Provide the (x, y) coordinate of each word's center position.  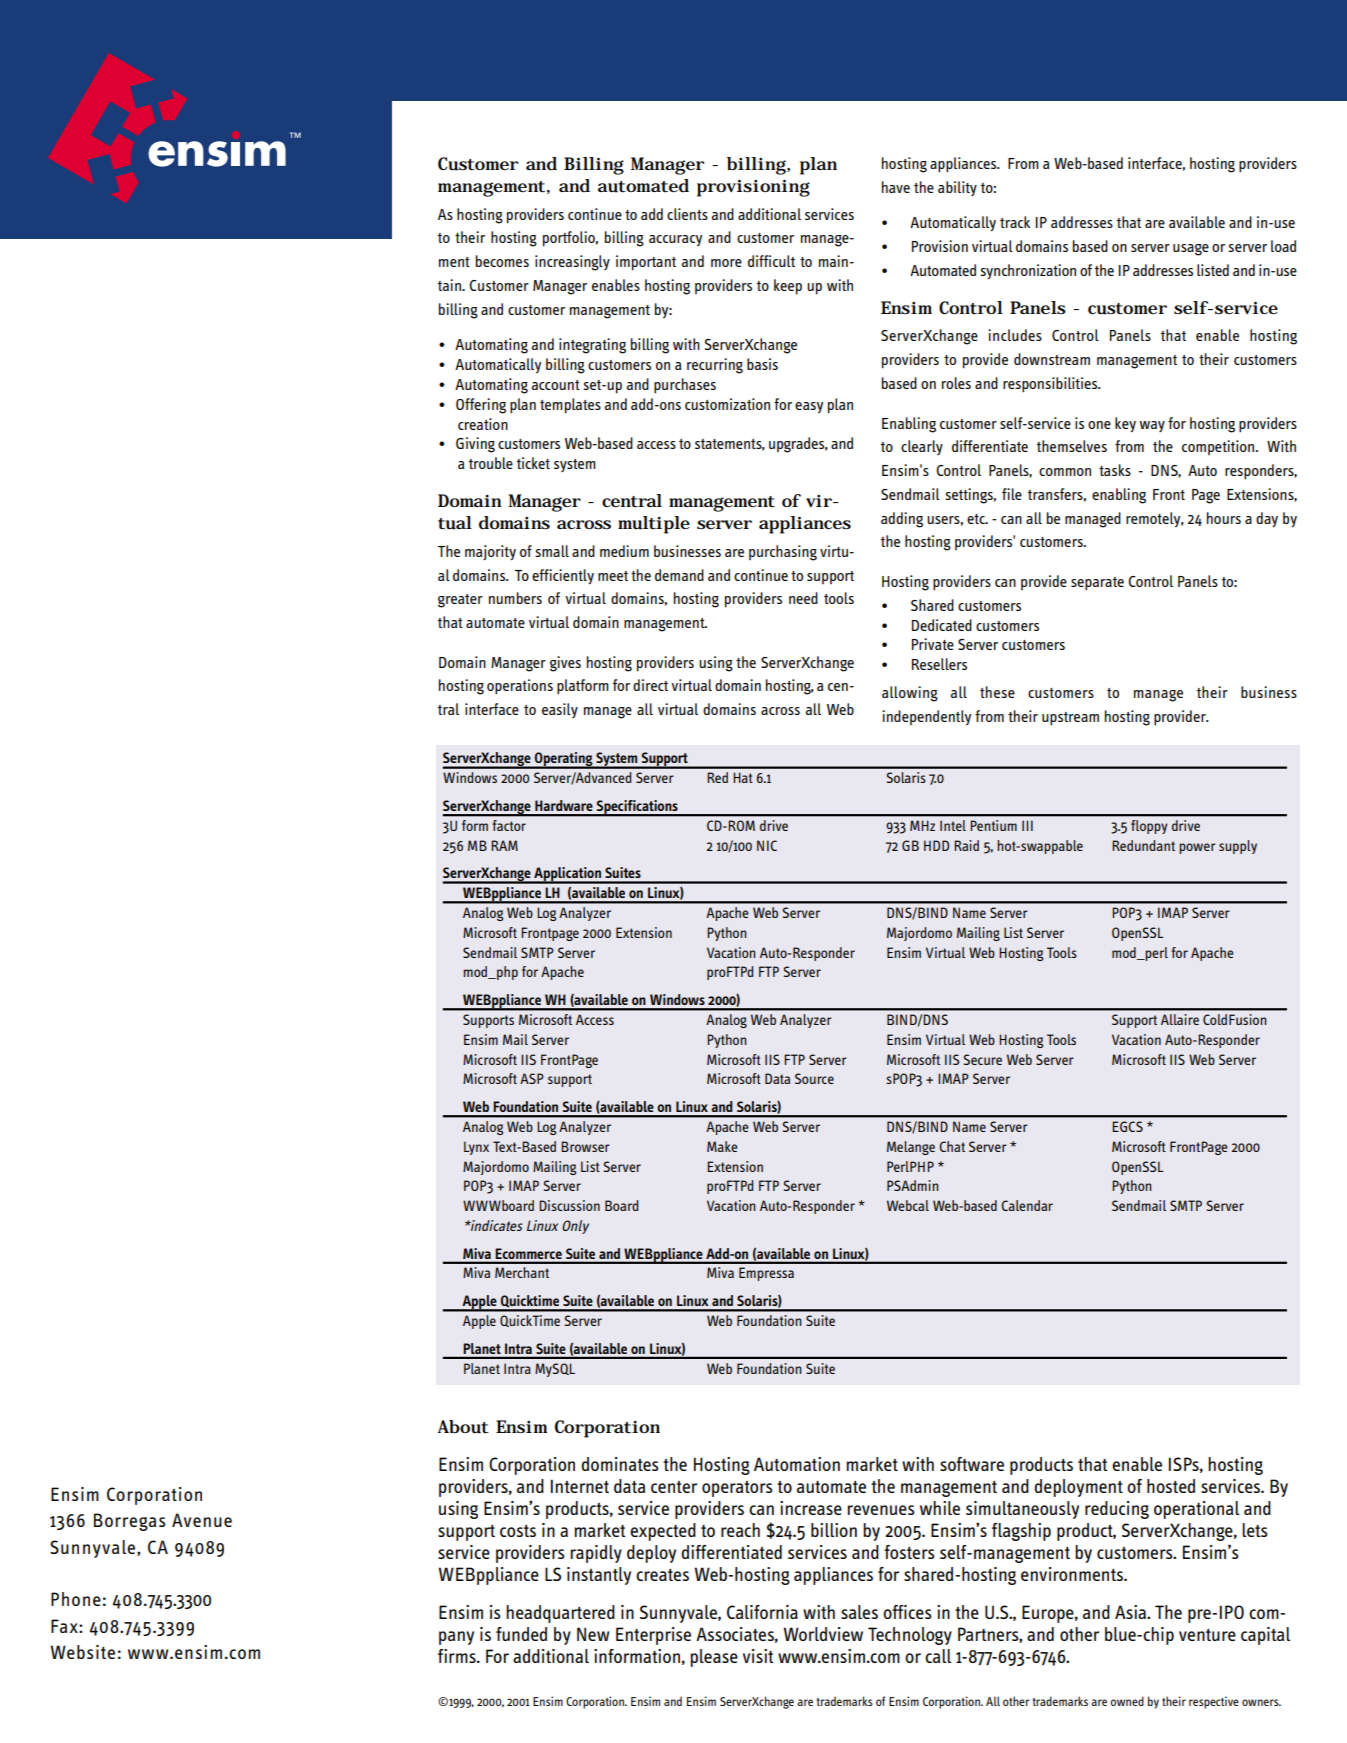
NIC (767, 845)
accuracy (675, 240)
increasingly (572, 263)
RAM (504, 845)
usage (1191, 250)
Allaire (1180, 1019)
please (714, 1658)
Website (83, 1652)
